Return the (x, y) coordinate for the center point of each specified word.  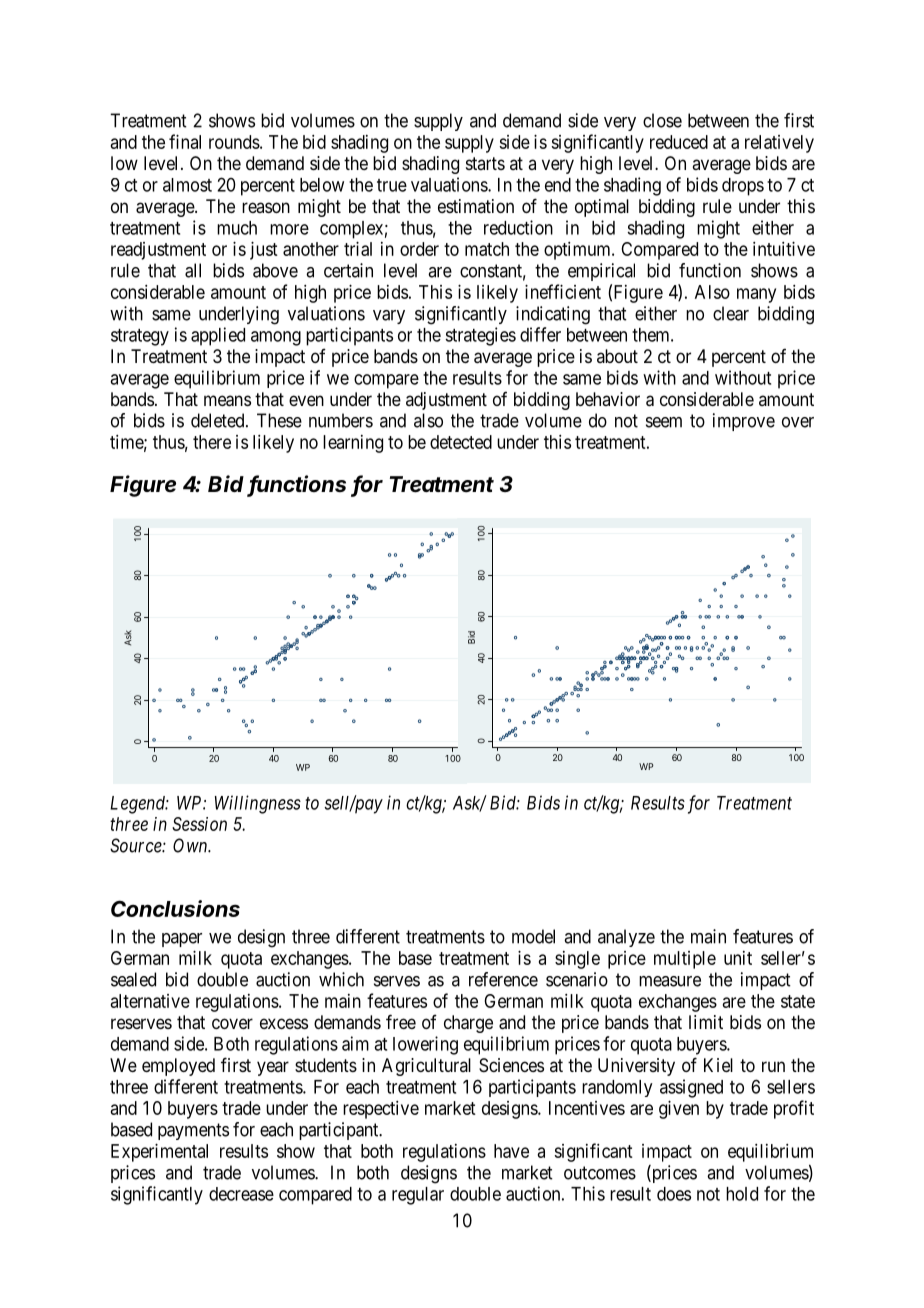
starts (485, 163)
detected (461, 442)
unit (738, 958)
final (185, 141)
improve (744, 422)
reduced (679, 142)
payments (193, 1131)
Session (199, 824)
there (212, 442)
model (533, 936)
